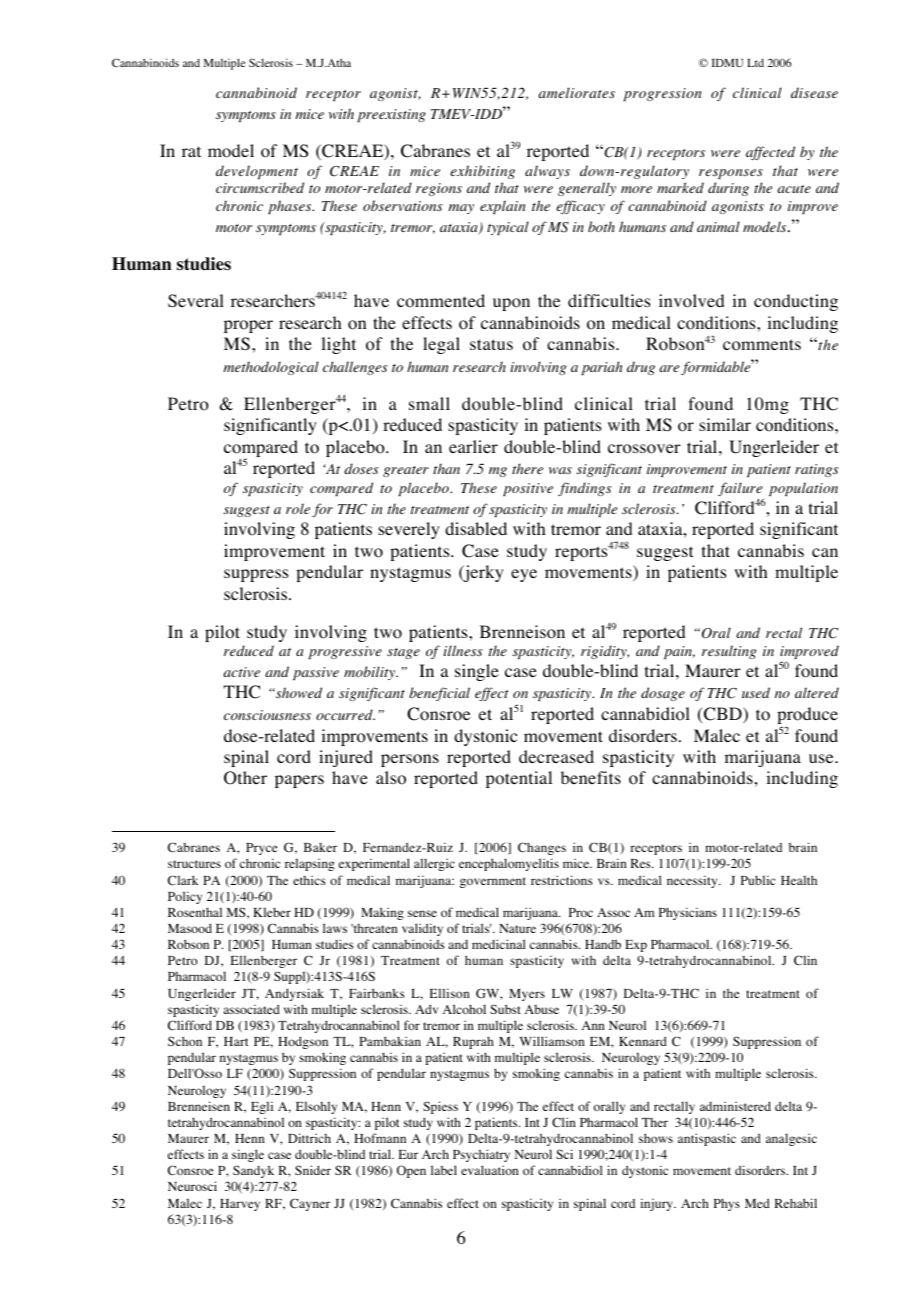 The height and width of the screenshot is (1308, 924). I want to click on active, so click(241, 672).
